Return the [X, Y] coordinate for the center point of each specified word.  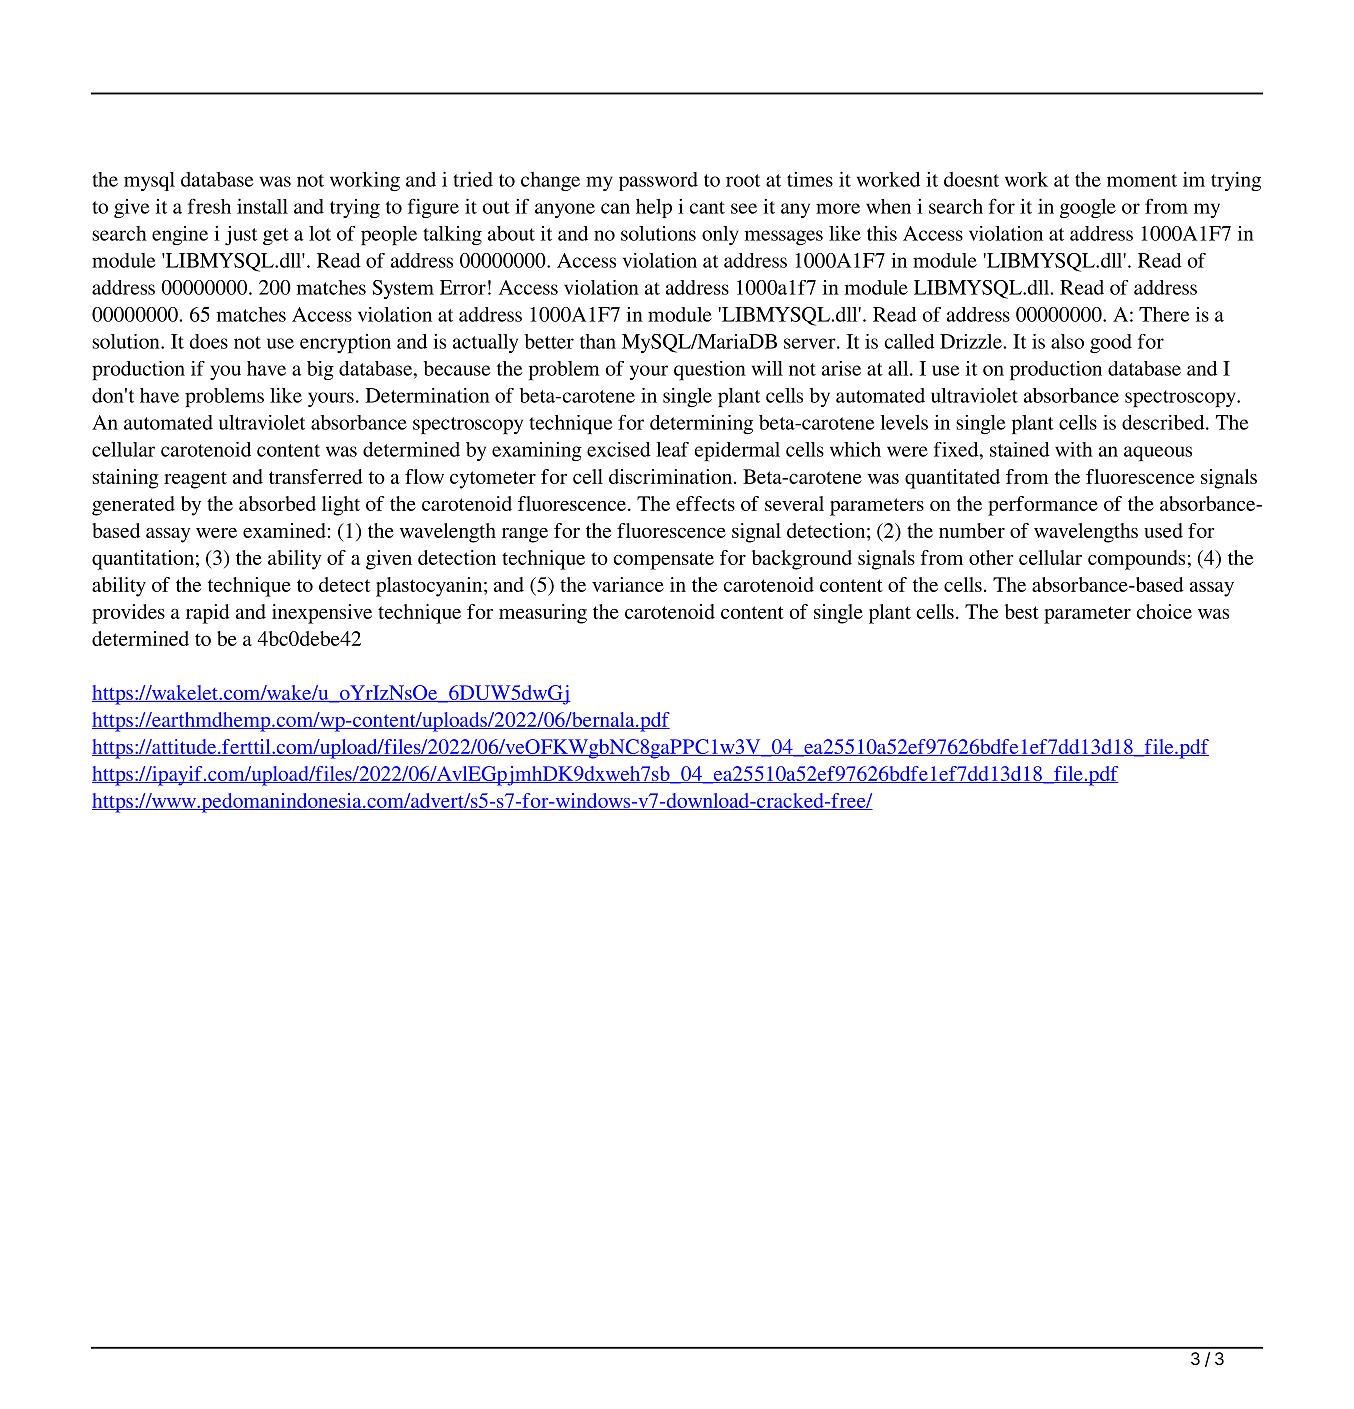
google [1088, 208]
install [262, 206]
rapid [208, 614]
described [1164, 422]
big [320, 370]
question [710, 370]
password [658, 181]
